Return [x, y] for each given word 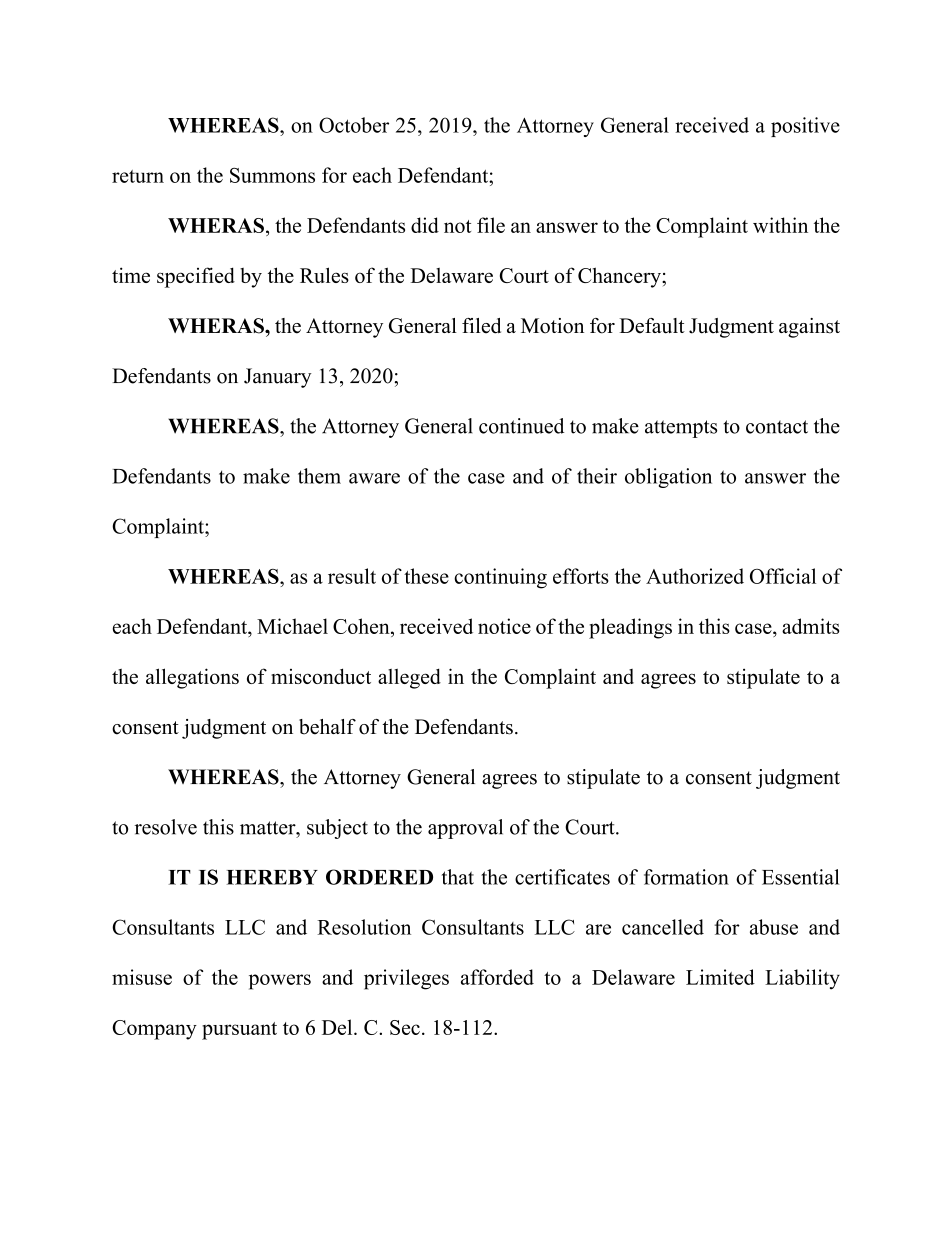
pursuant [239, 1031]
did [425, 225]
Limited [720, 977]
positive [805, 127]
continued [521, 426]
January [278, 378]
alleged [409, 678]
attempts [681, 429]
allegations [192, 678]
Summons [272, 175]
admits [810, 626]
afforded [497, 977]
